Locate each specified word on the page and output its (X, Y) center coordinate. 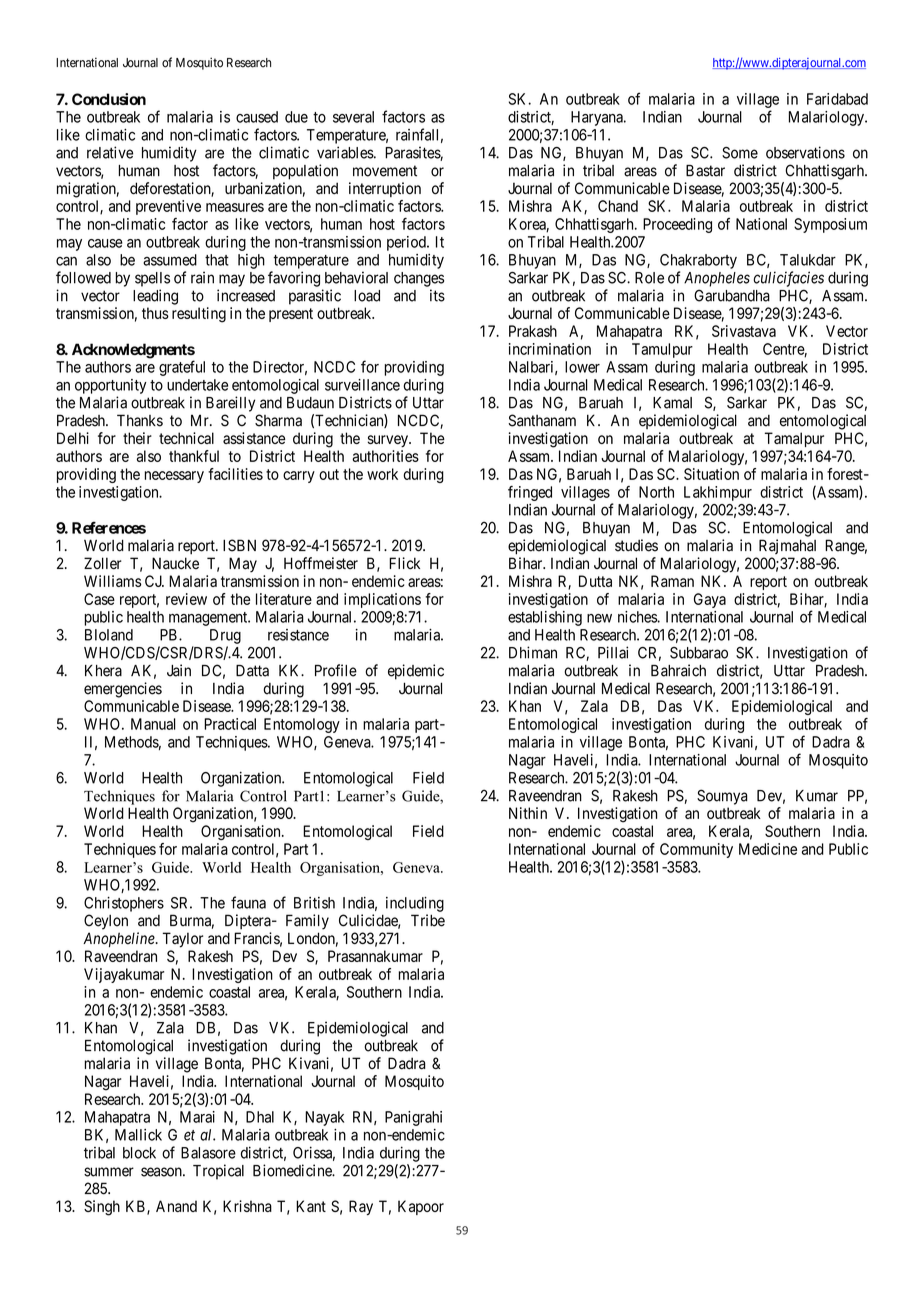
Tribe (428, 920)
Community (696, 850)
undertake (197, 385)
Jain (179, 670)
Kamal (672, 403)
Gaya (710, 600)
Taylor (183, 940)
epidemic (416, 672)
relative (110, 152)
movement (385, 171)
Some (740, 153)
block (139, 1153)
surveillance (362, 385)
